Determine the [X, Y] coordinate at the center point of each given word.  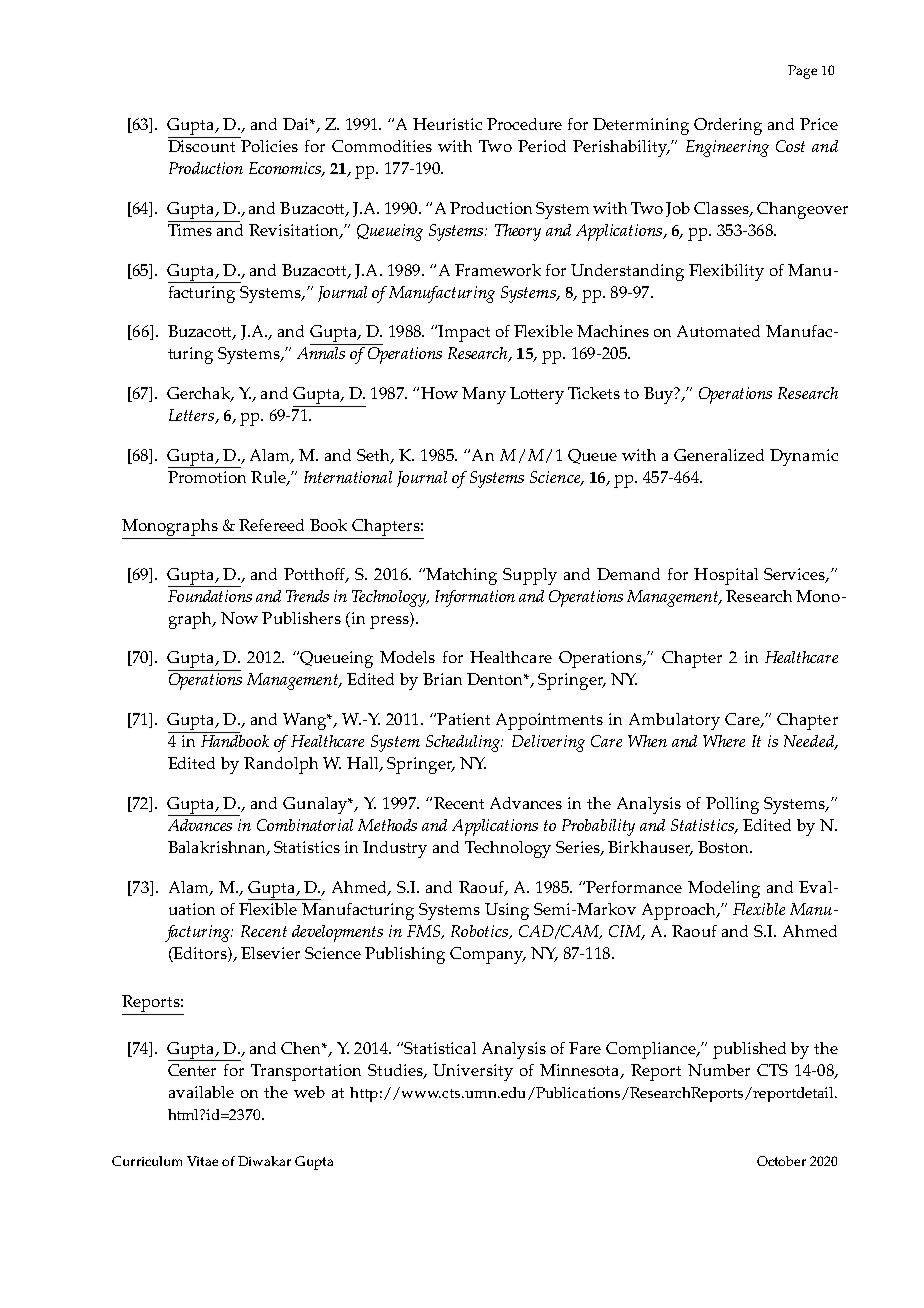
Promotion [207, 477]
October [781, 1161]
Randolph [281, 765]
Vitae [202, 1161]
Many [484, 395]
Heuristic [447, 124]
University [473, 1072]
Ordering [728, 126]
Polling [732, 805]
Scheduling [464, 743]
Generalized [719, 455]
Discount [201, 146]
